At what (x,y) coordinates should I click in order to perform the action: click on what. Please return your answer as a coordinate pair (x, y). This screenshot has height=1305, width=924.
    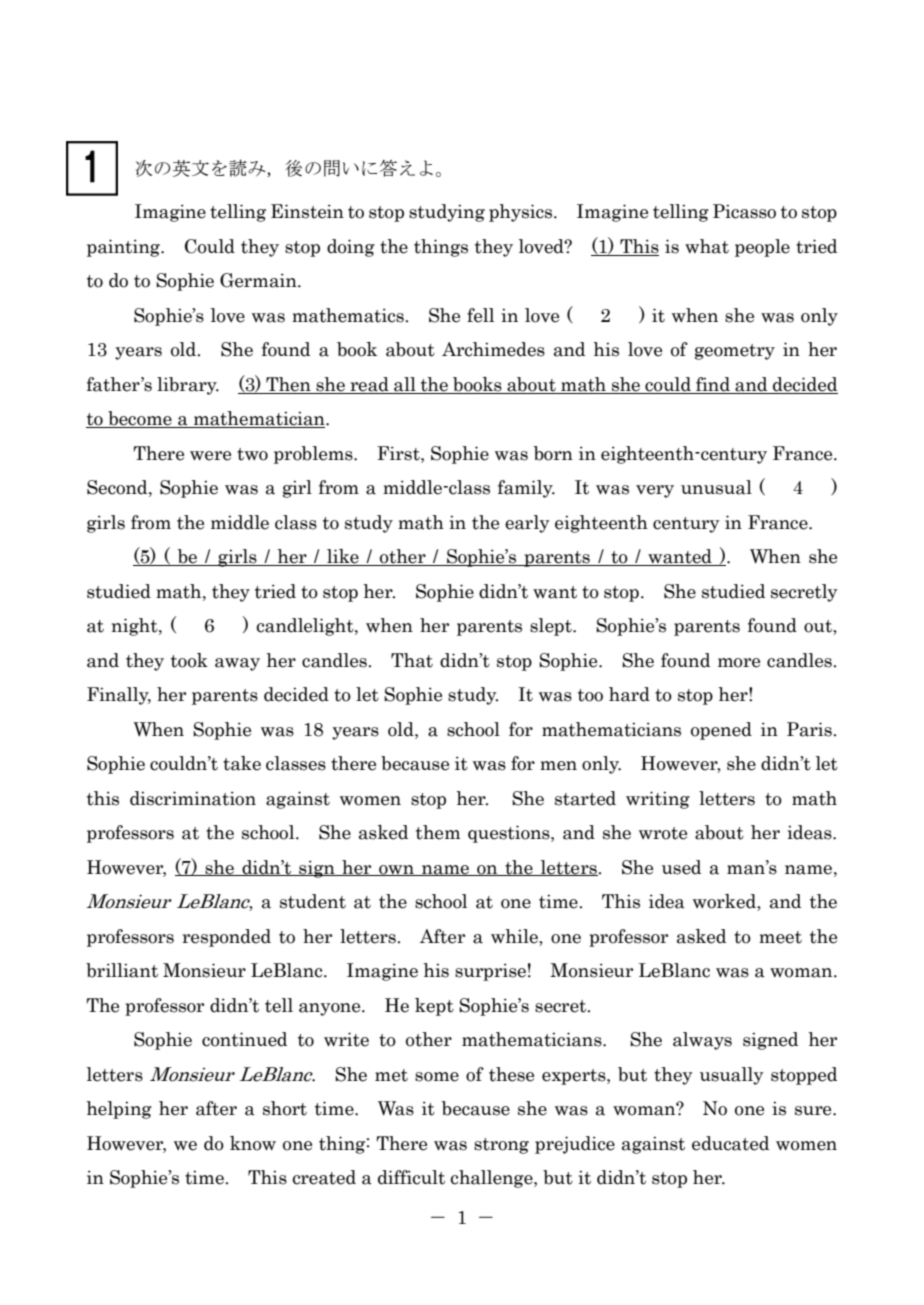
    Looking at the image, I should click on (707, 246).
